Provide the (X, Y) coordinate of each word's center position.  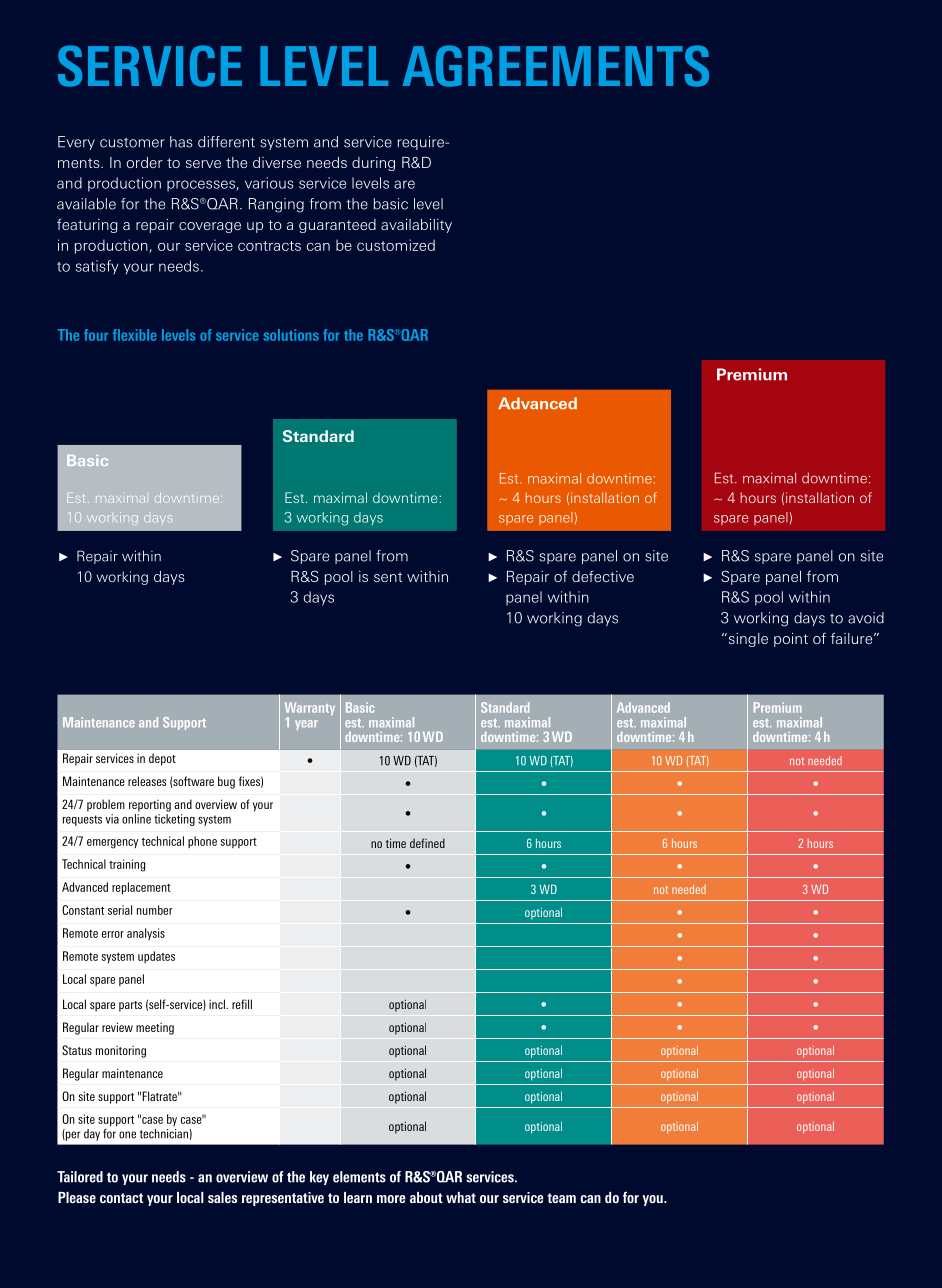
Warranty (310, 710)
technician (164, 1134)
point (791, 640)
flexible (135, 335)
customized (396, 245)
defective (603, 576)
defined (427, 843)
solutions (291, 335)
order (145, 162)
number (155, 910)
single (747, 640)
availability (416, 226)
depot (162, 759)
